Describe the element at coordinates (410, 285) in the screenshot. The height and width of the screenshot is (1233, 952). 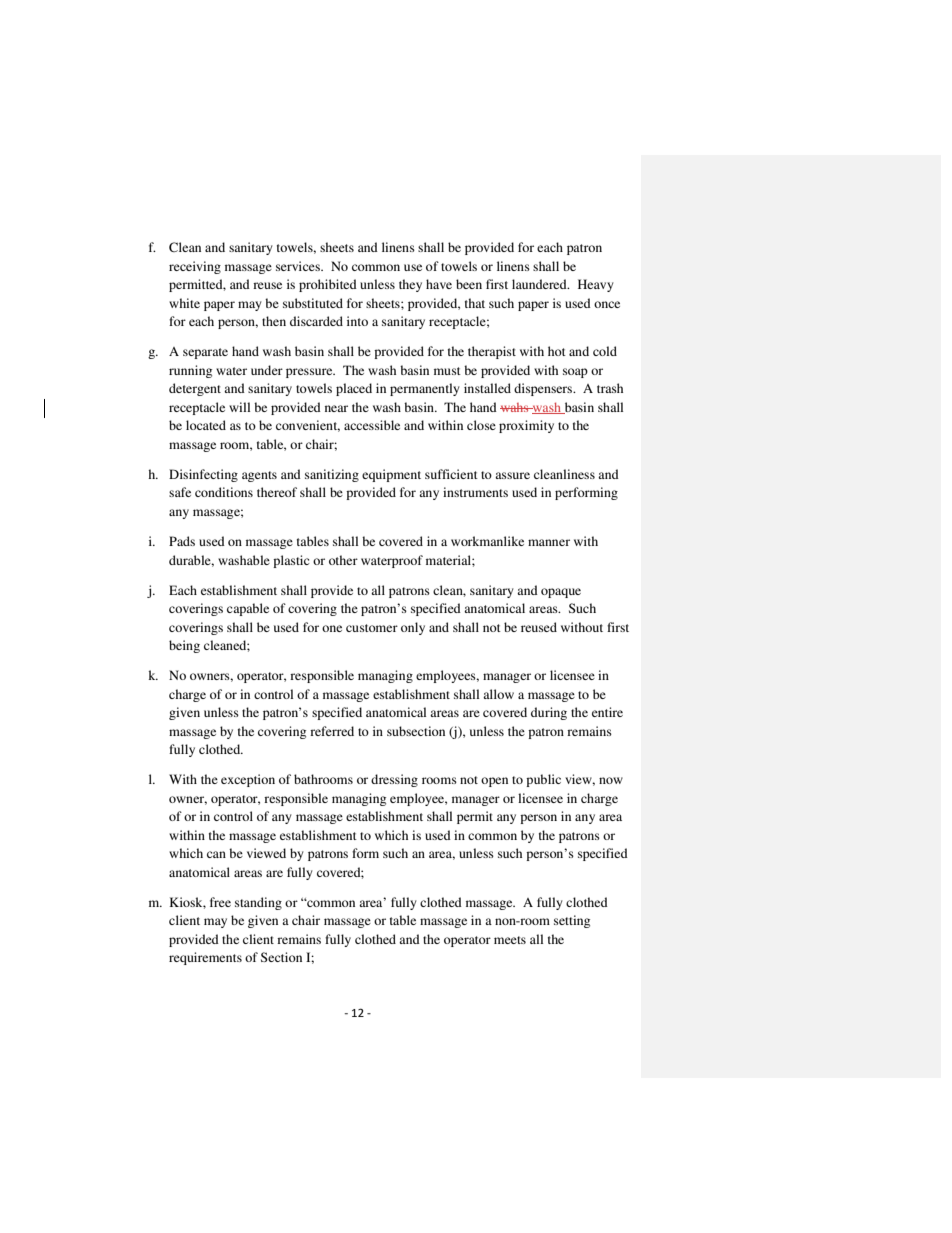
I see `they` at that location.
